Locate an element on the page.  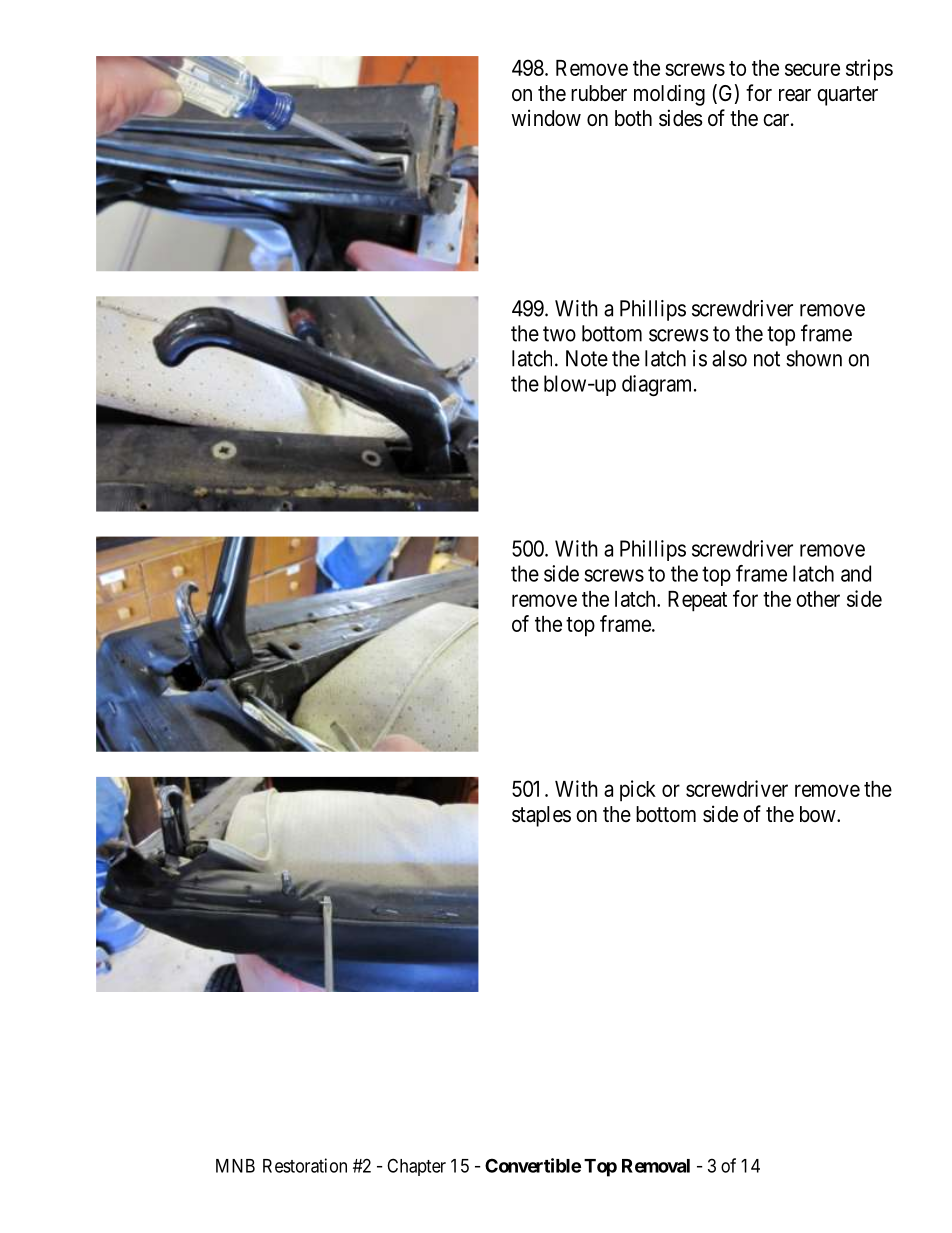
pick is located at coordinates (638, 791).
